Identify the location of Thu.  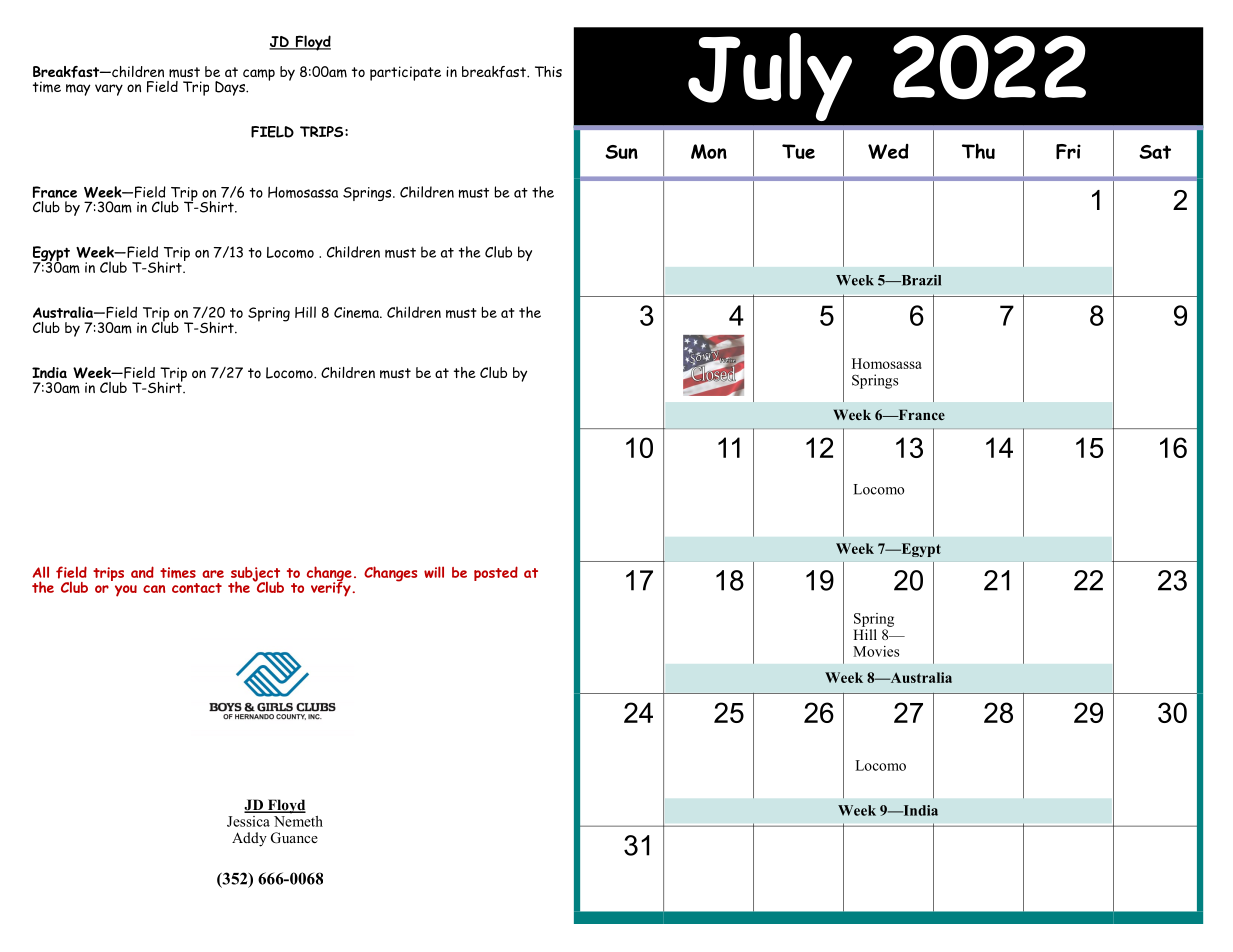
(978, 151).
